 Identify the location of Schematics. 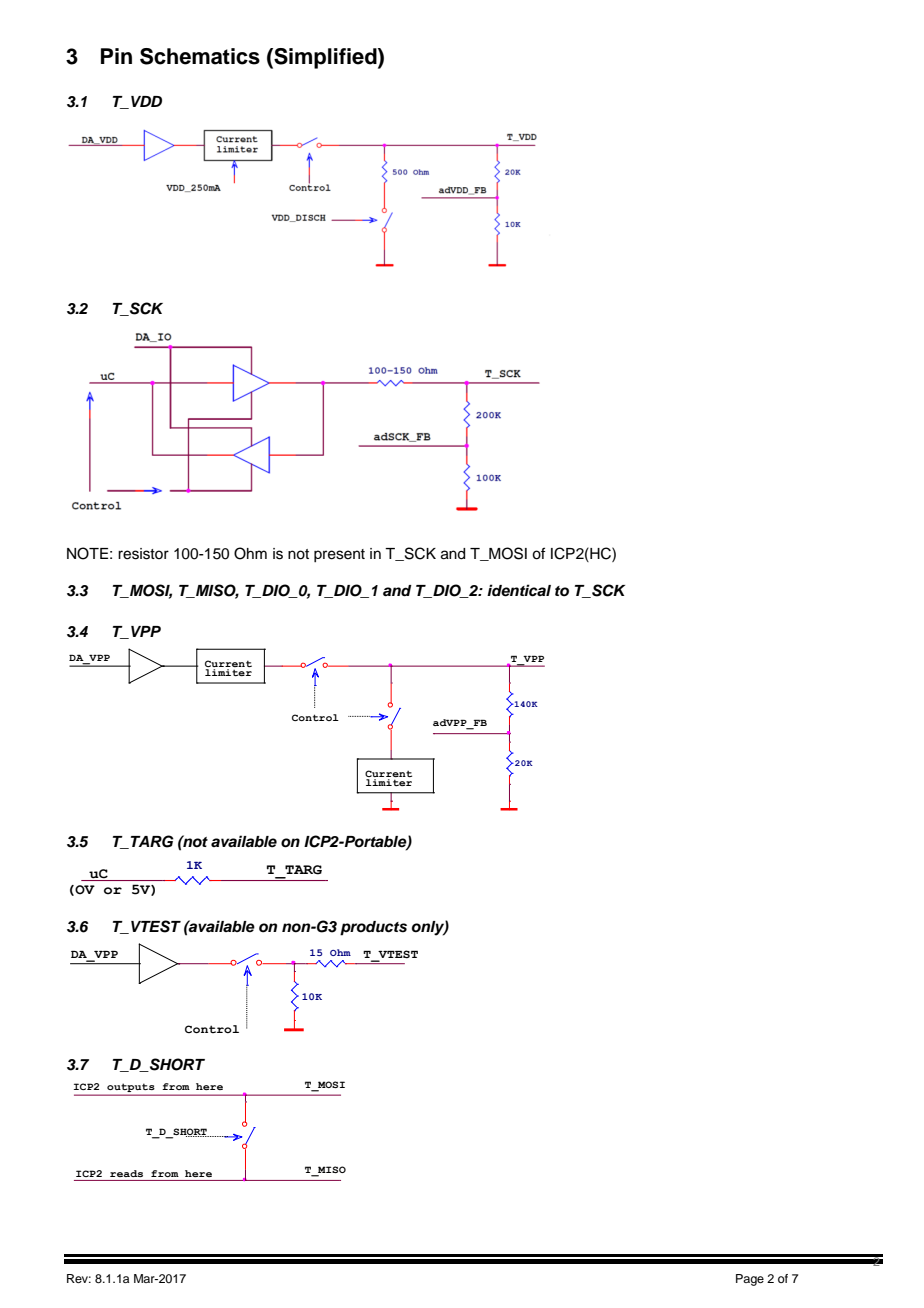
(200, 56).
